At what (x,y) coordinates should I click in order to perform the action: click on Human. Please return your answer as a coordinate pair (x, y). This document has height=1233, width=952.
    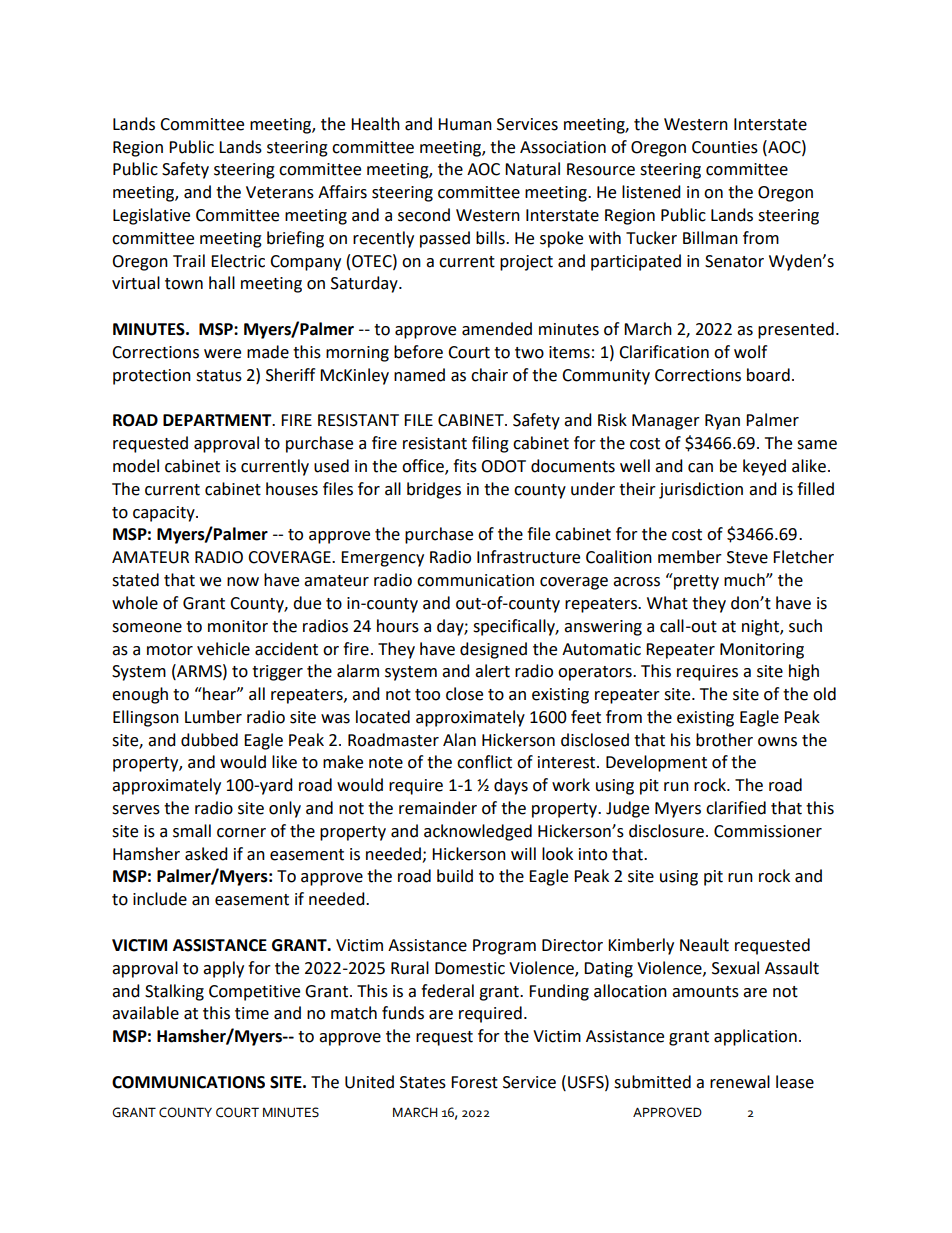
    Looking at the image, I should click on (465, 124).
